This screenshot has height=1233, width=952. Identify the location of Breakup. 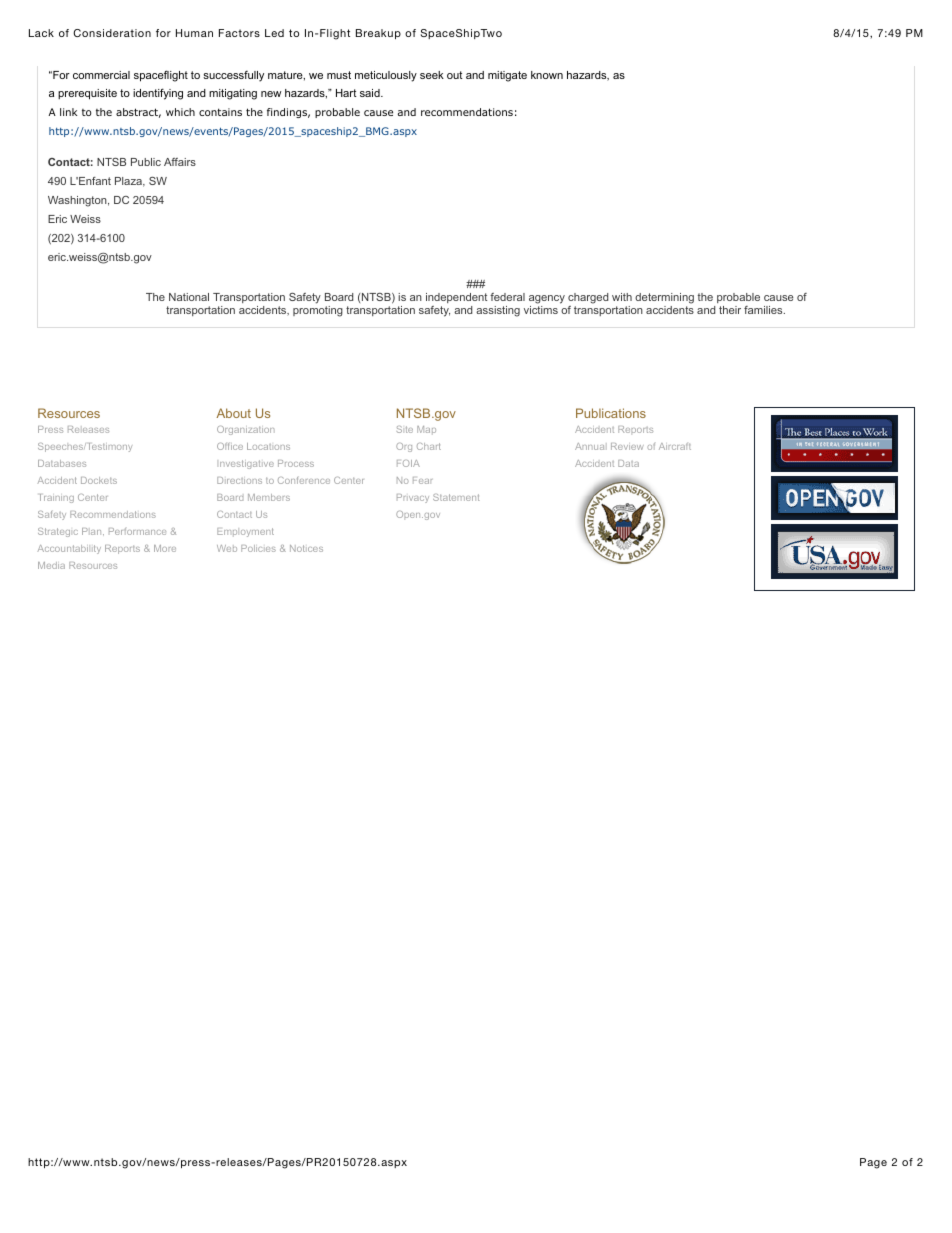
(378, 34).
